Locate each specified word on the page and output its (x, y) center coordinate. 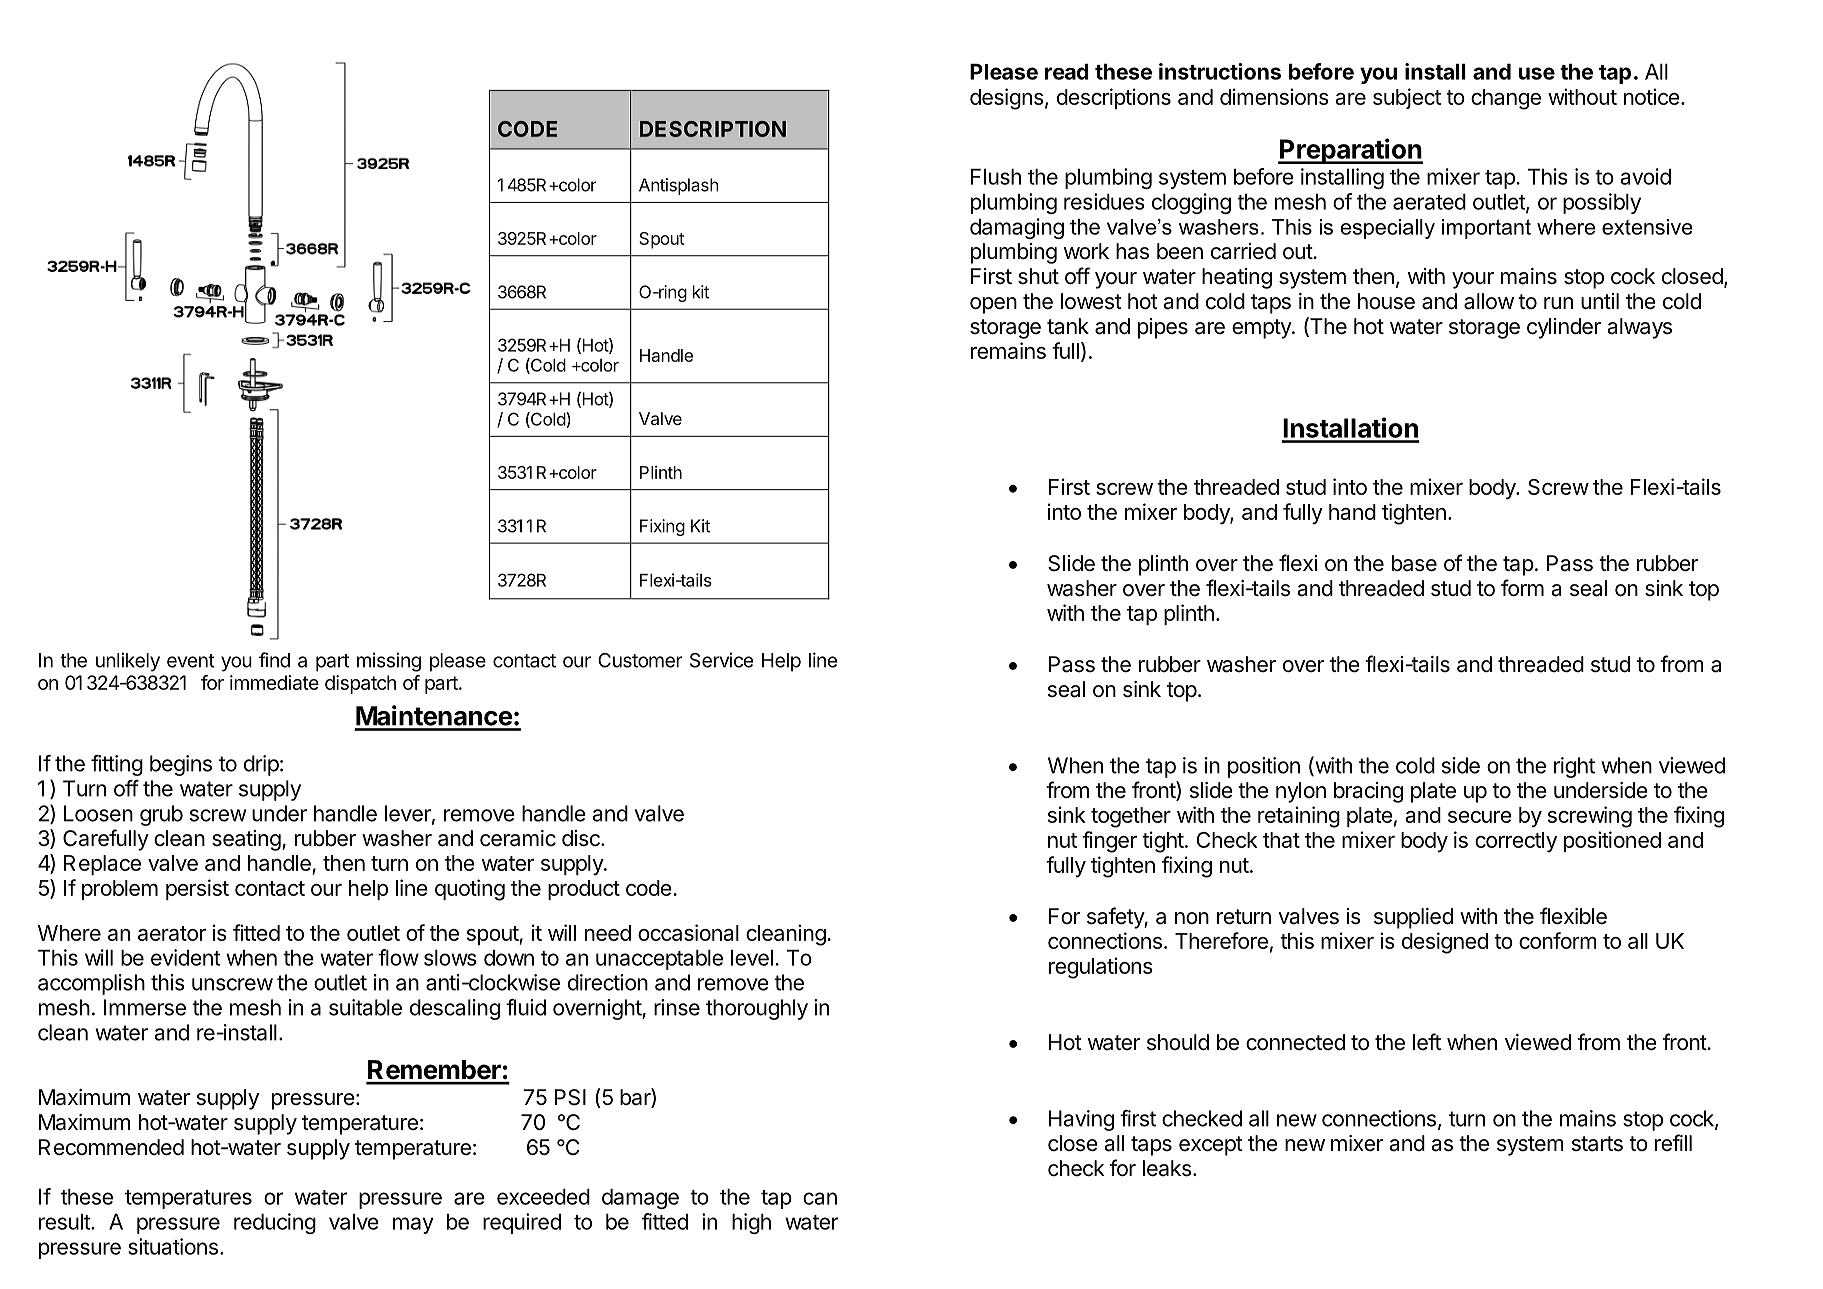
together (1131, 817)
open (993, 305)
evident (185, 957)
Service (721, 660)
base (1414, 563)
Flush (996, 177)
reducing (275, 1223)
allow (1489, 301)
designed (1445, 943)
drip (261, 765)
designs (1007, 99)
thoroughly (757, 1009)
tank (1068, 326)
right (1574, 767)
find (274, 660)
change (1506, 99)
